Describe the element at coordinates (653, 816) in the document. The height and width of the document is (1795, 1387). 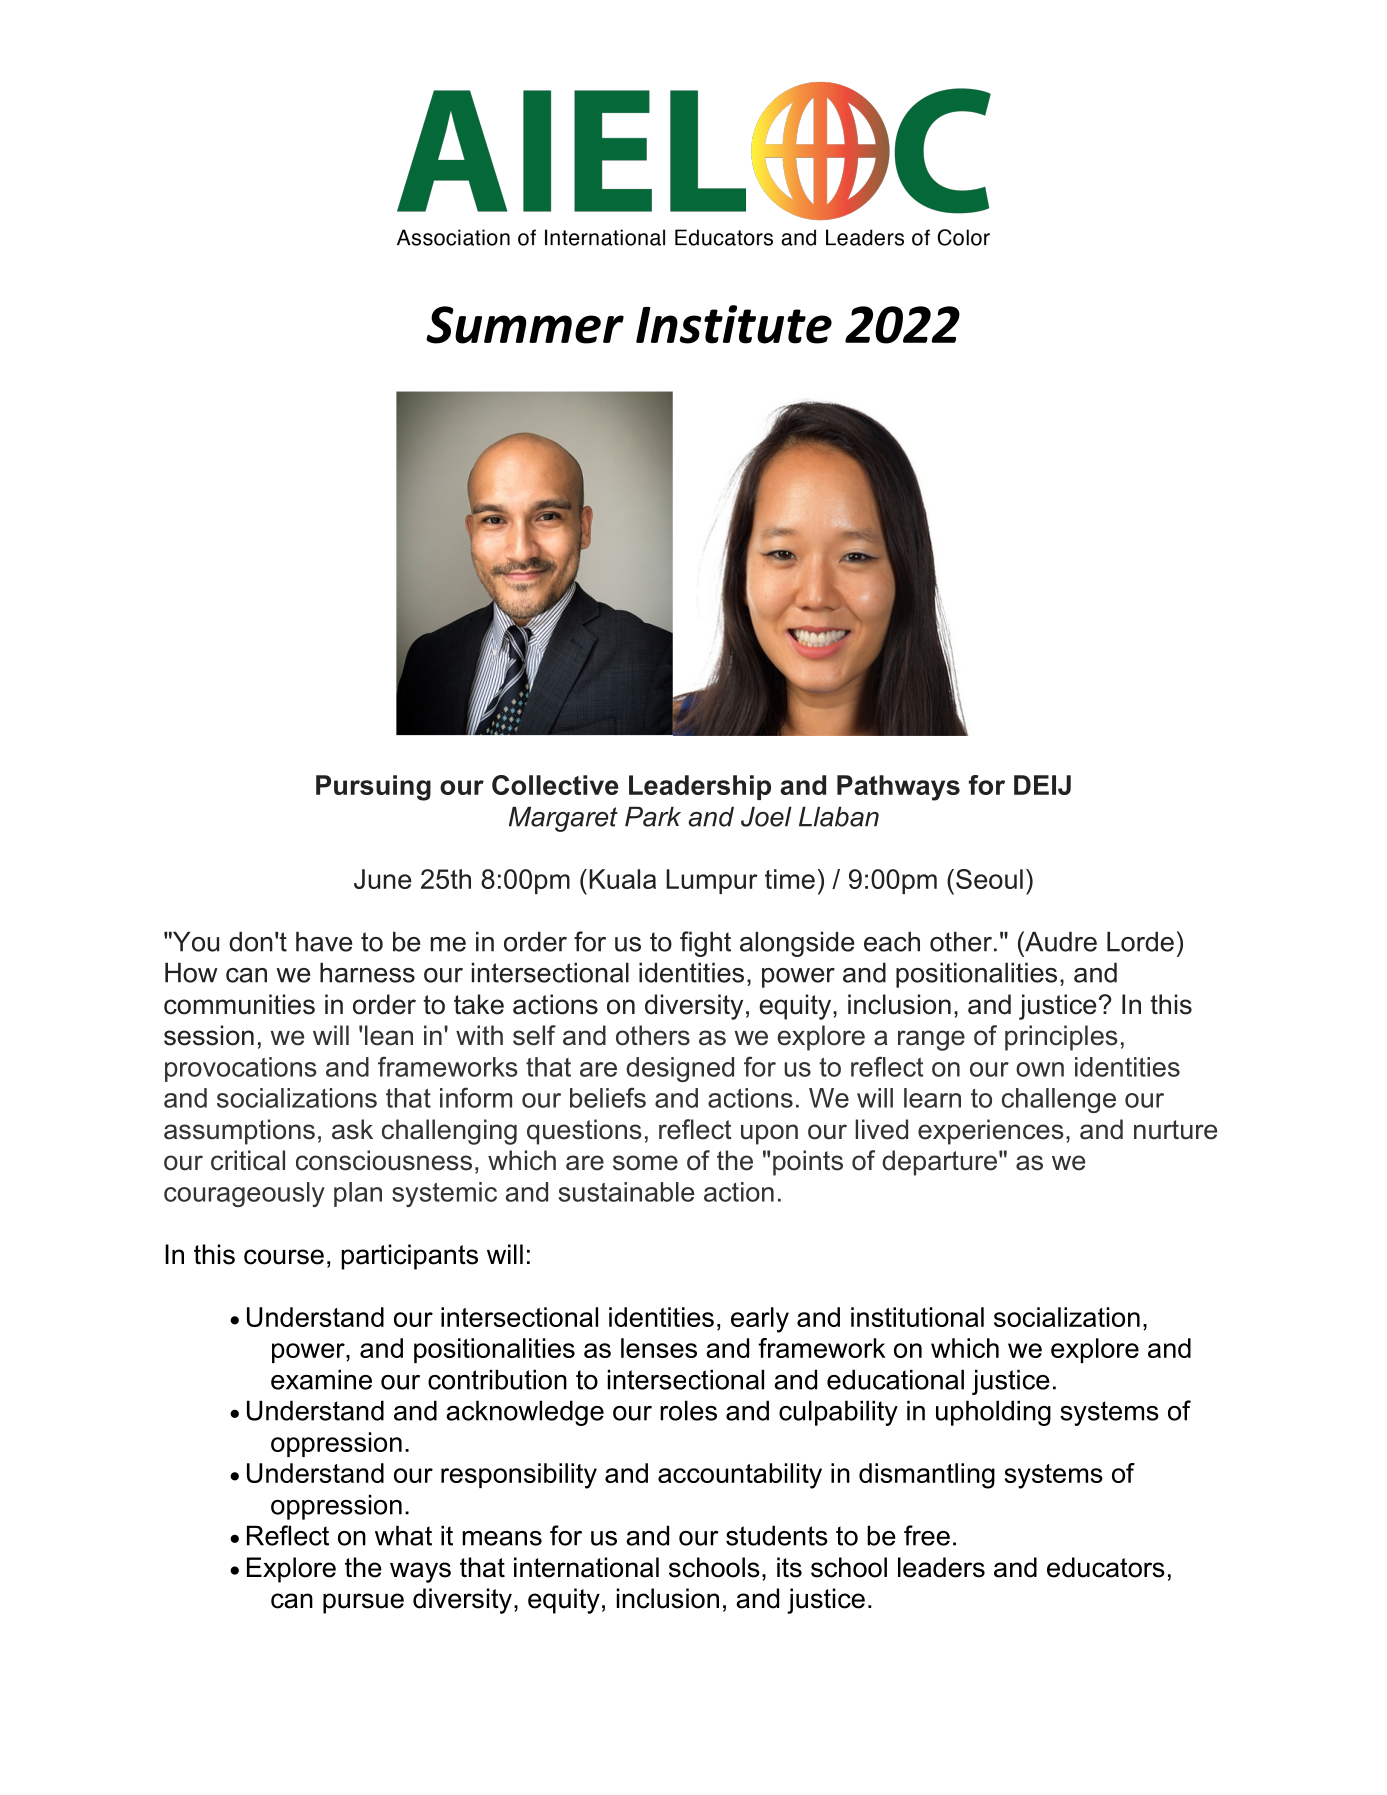
I see `Park` at that location.
